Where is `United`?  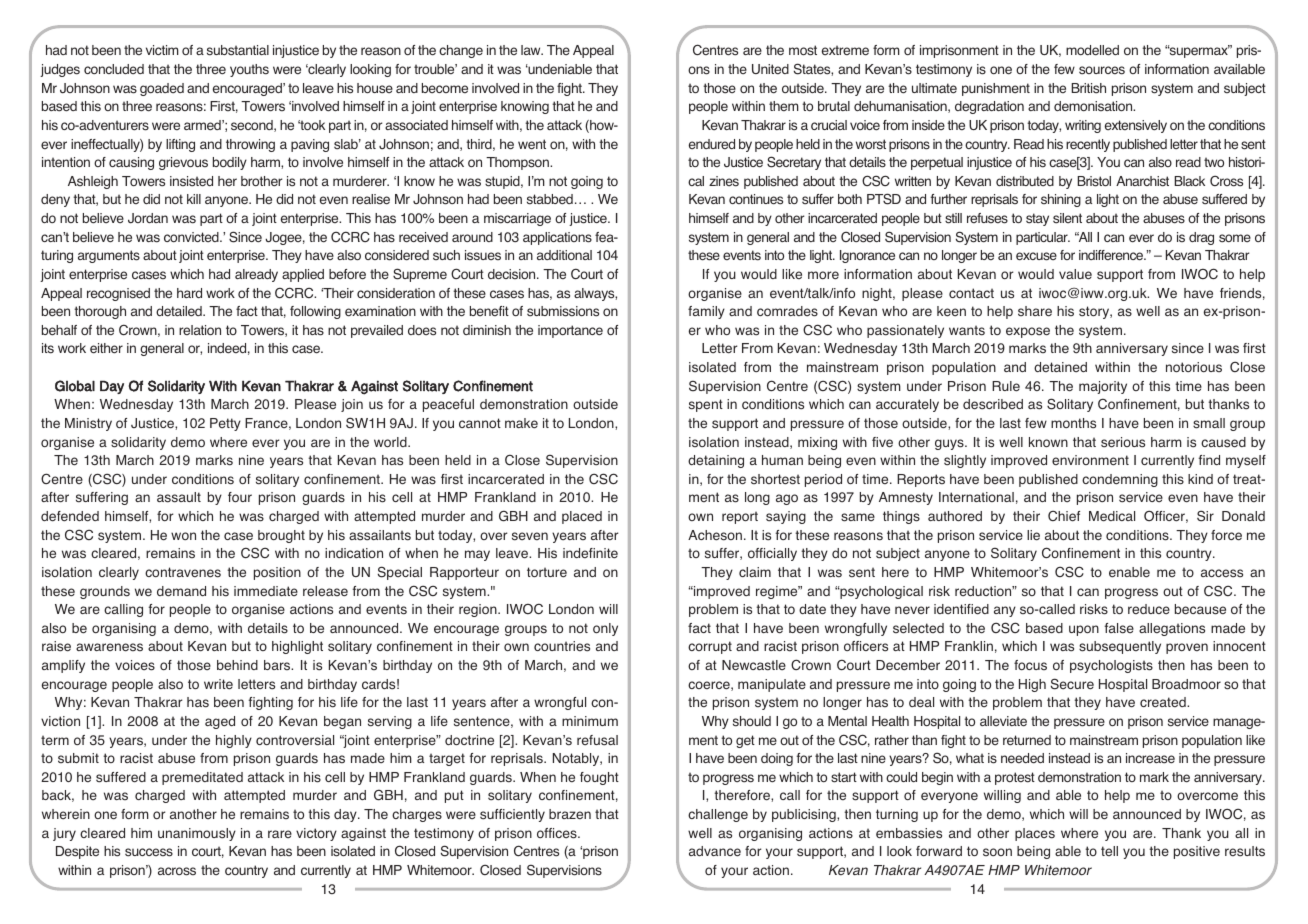 United is located at coordinates (770, 69).
